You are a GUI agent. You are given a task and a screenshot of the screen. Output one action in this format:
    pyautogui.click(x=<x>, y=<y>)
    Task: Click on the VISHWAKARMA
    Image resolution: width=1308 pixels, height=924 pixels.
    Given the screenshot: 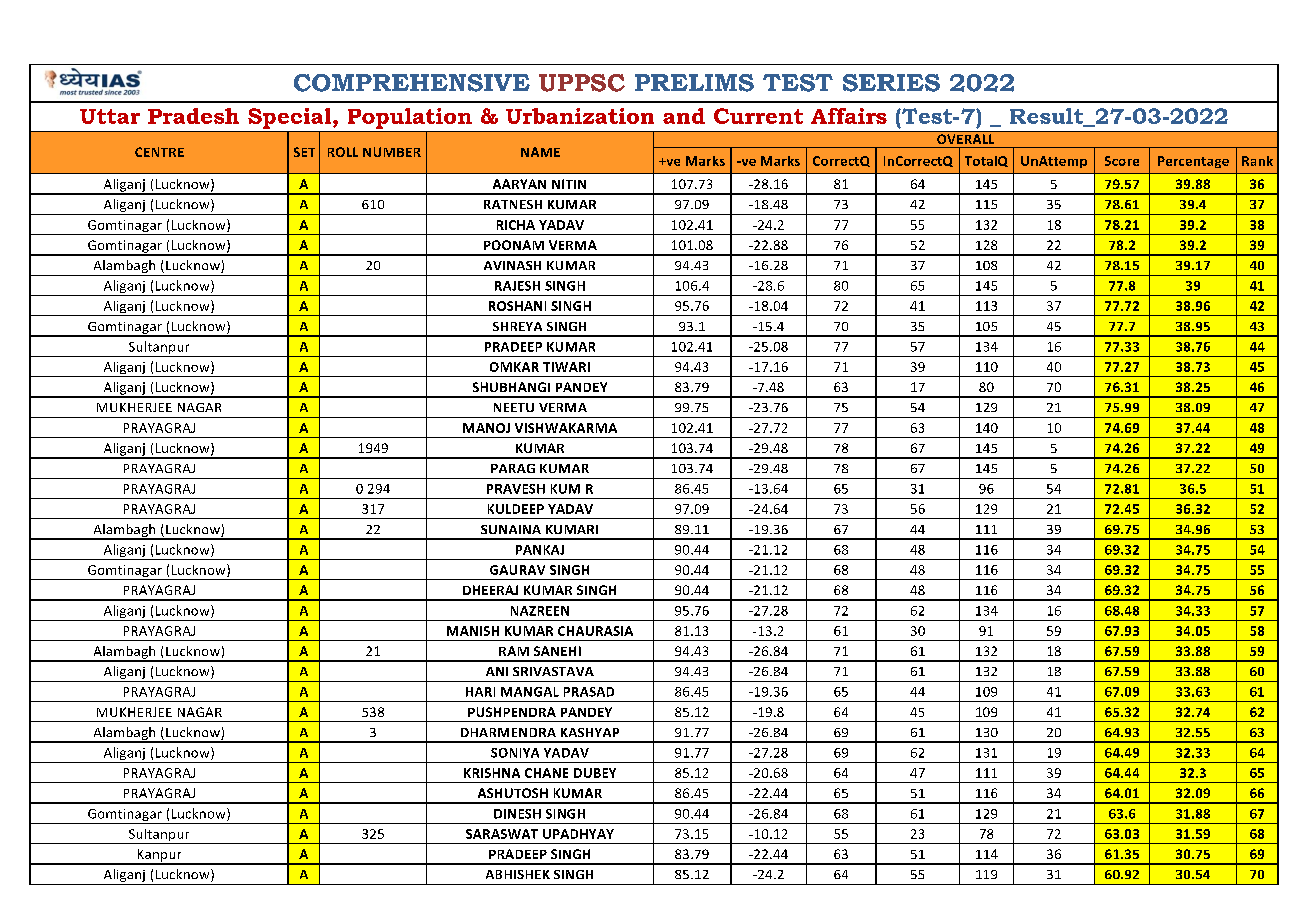 What is the action you would take?
    pyautogui.click(x=566, y=428)
